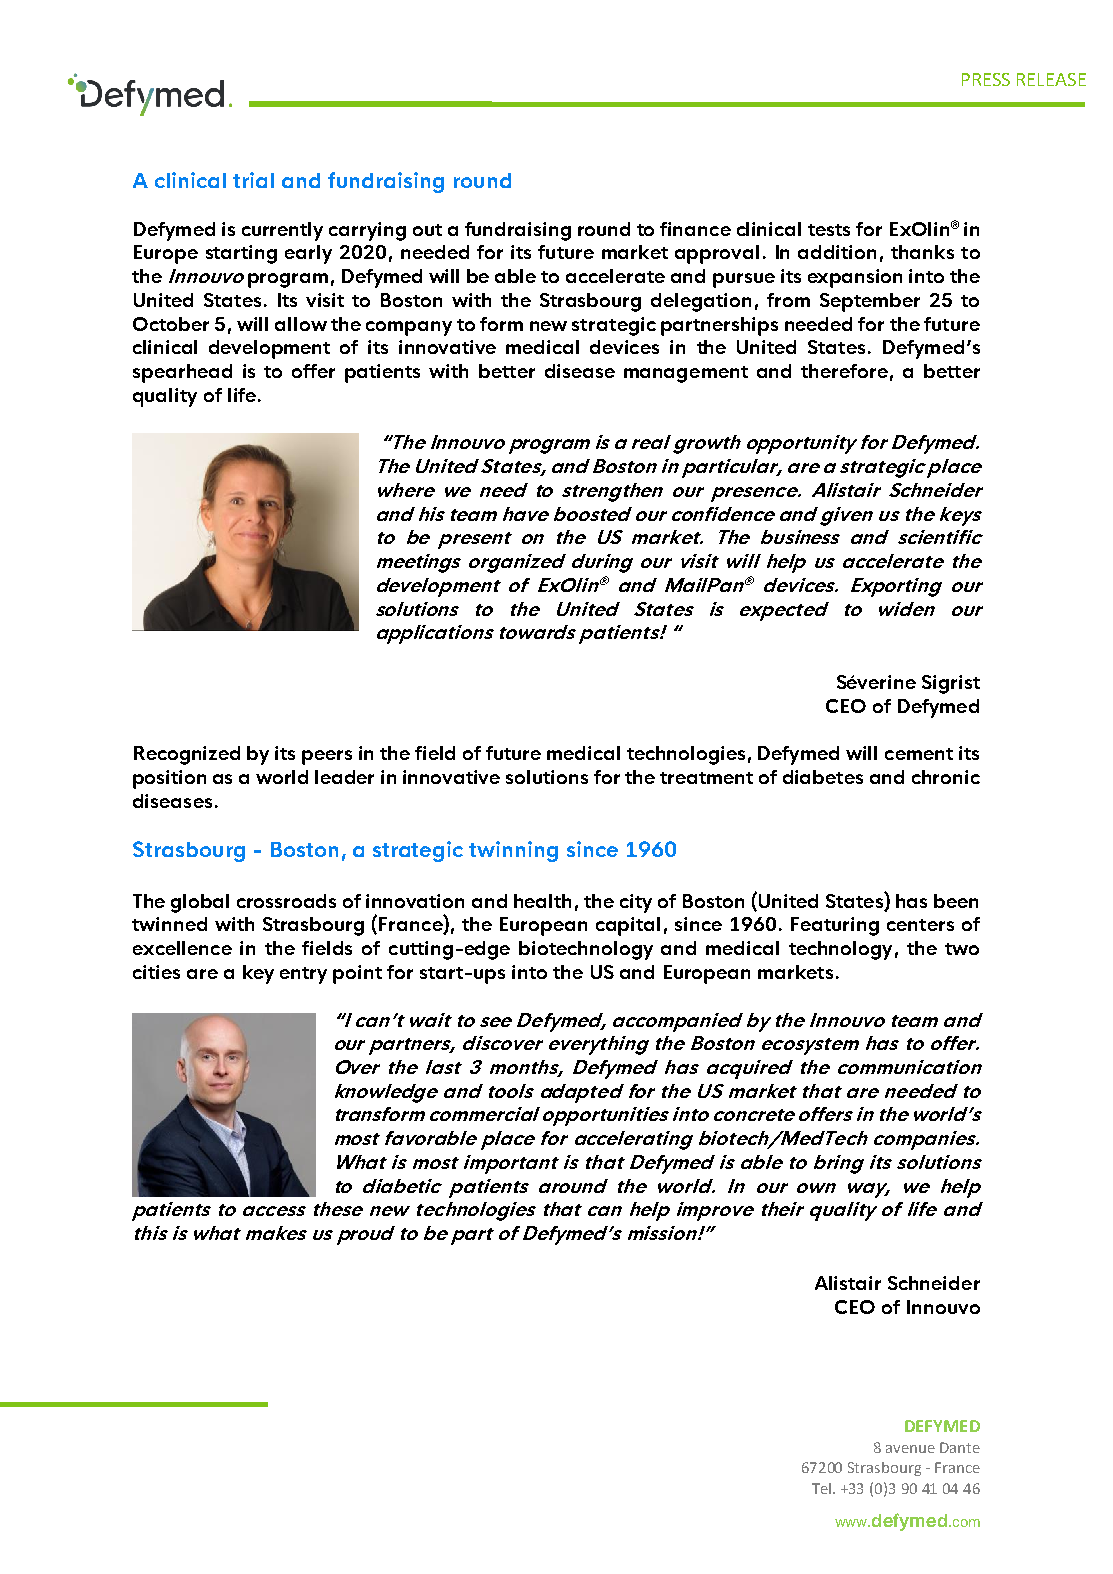  What do you see at coordinates (695, 229) in the screenshot?
I see `finance` at bounding box center [695, 229].
